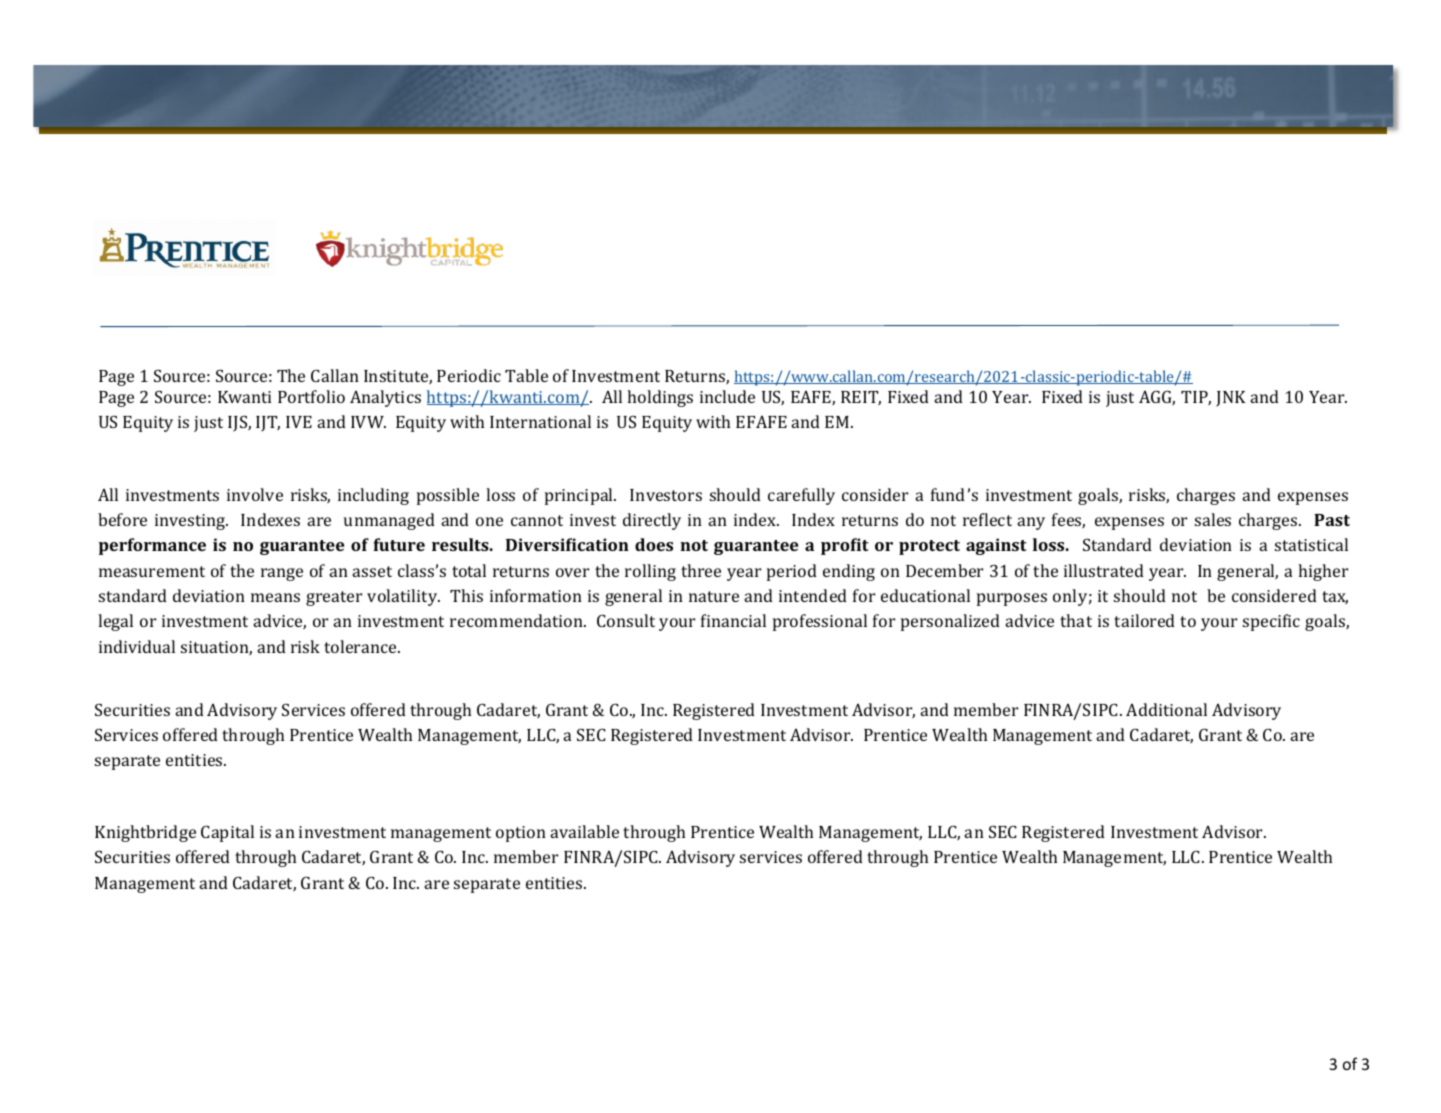  What do you see at coordinates (733, 620) in the screenshot?
I see `financial` at bounding box center [733, 620].
